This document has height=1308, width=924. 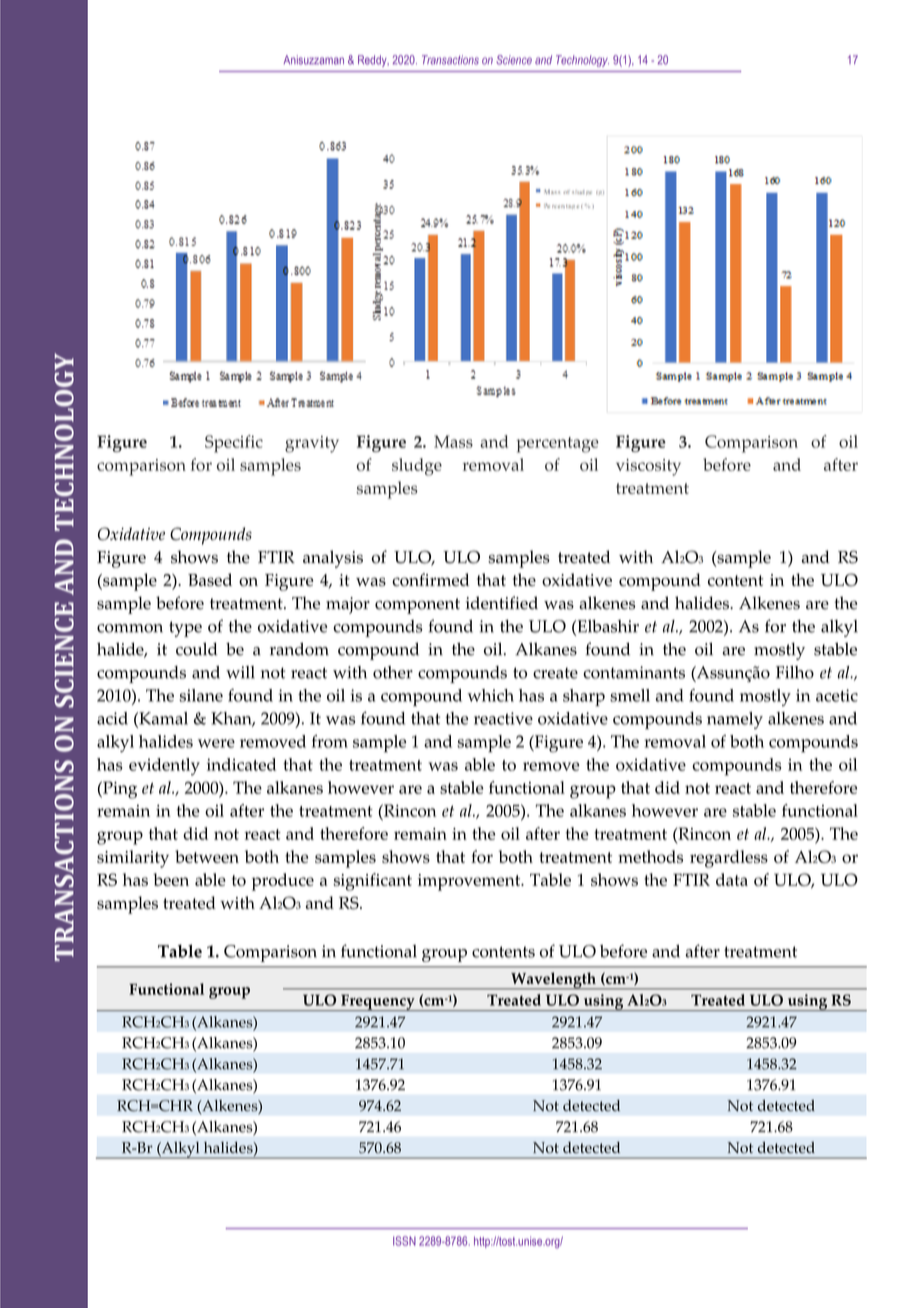 What do you see at coordinates (171, 879) in the document?
I see `been` at bounding box center [171, 879].
